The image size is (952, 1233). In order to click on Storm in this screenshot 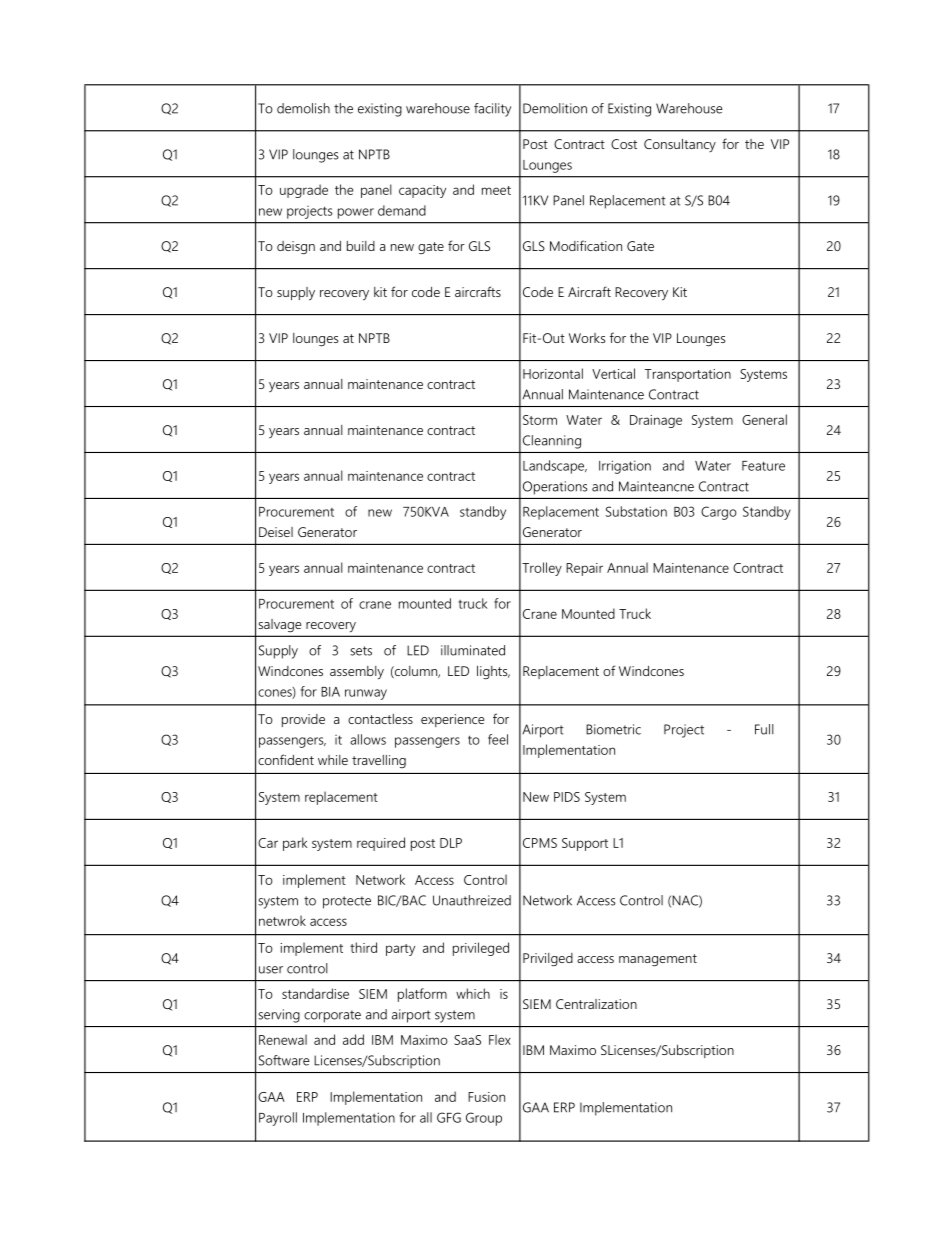, I will do `click(540, 420)`.
